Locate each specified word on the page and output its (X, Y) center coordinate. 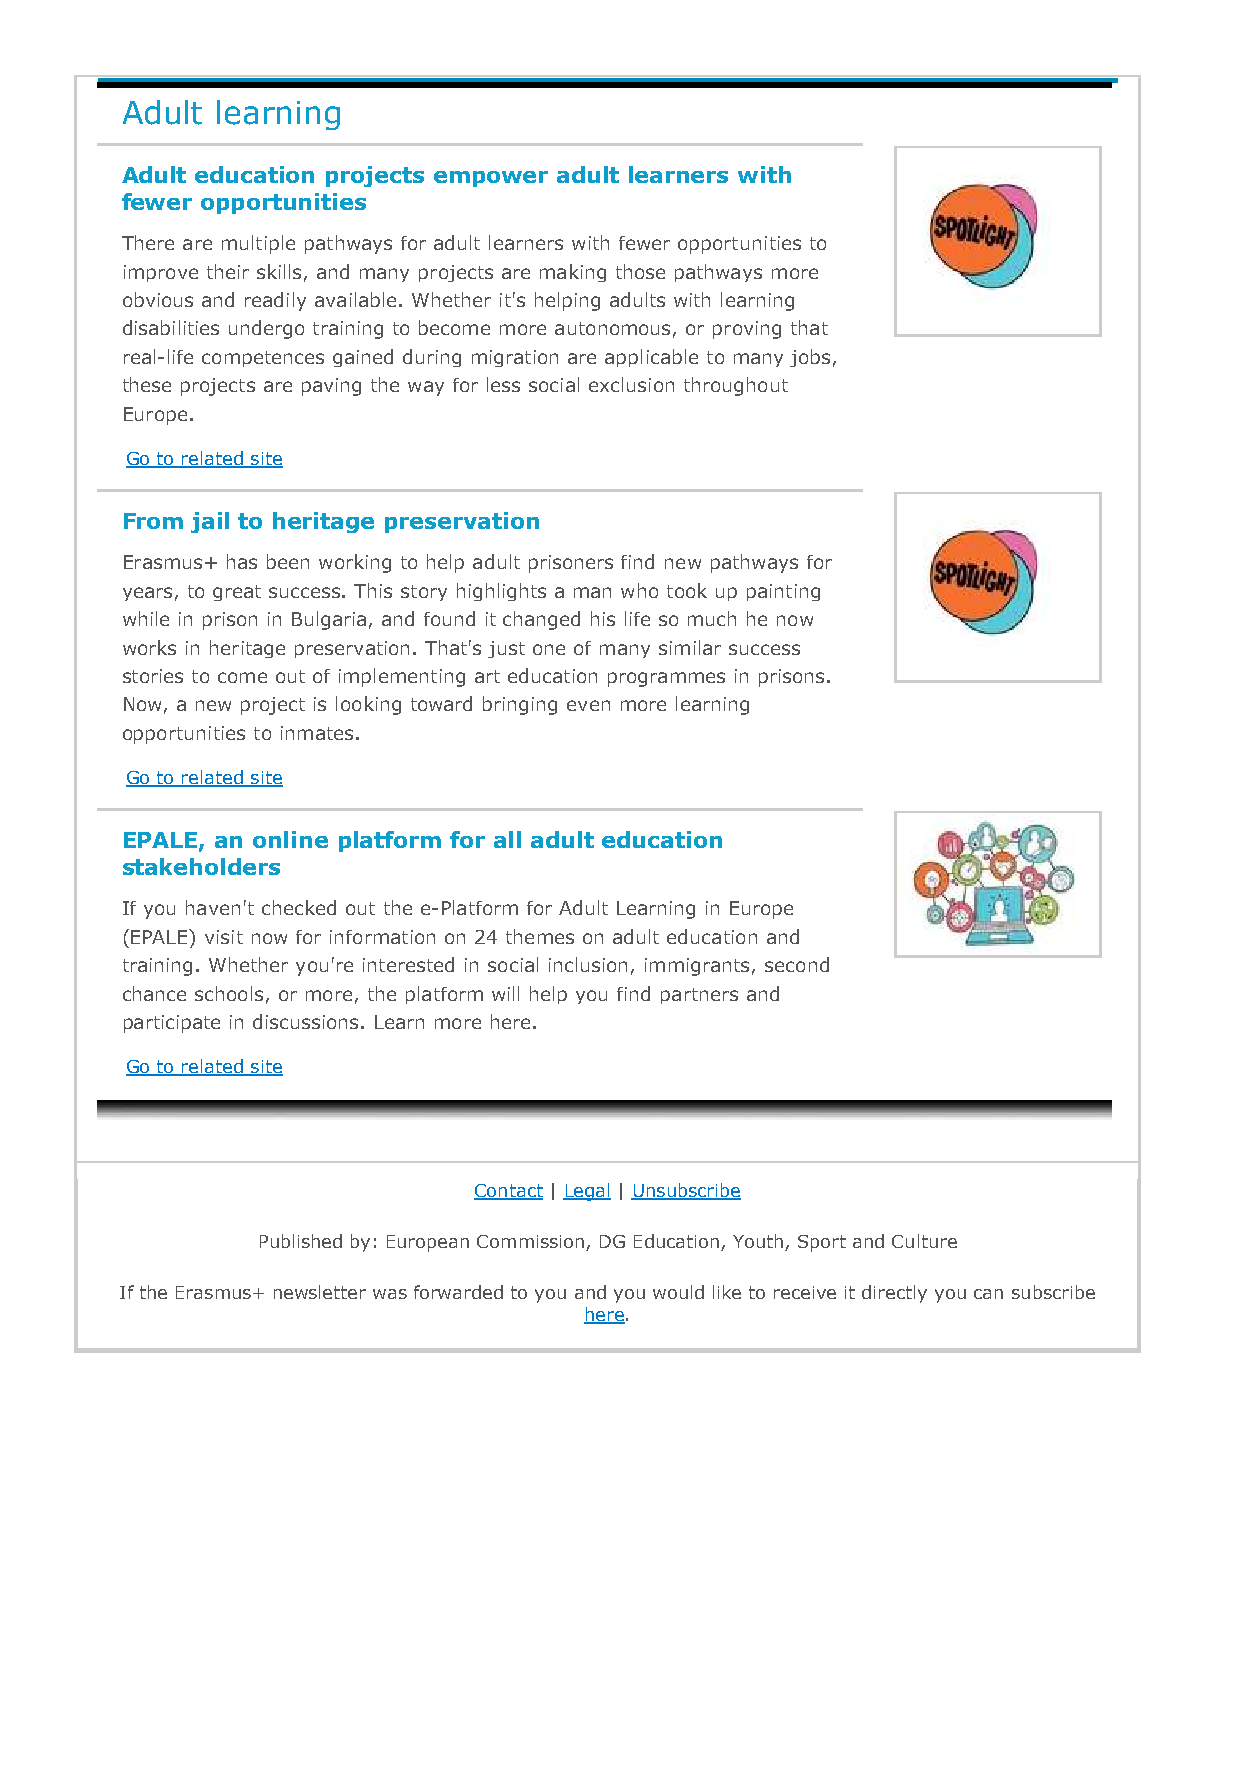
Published (301, 1241)
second (797, 964)
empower (491, 179)
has (242, 561)
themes (540, 936)
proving (747, 330)
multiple (258, 244)
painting (783, 592)
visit (224, 937)
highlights (501, 592)
